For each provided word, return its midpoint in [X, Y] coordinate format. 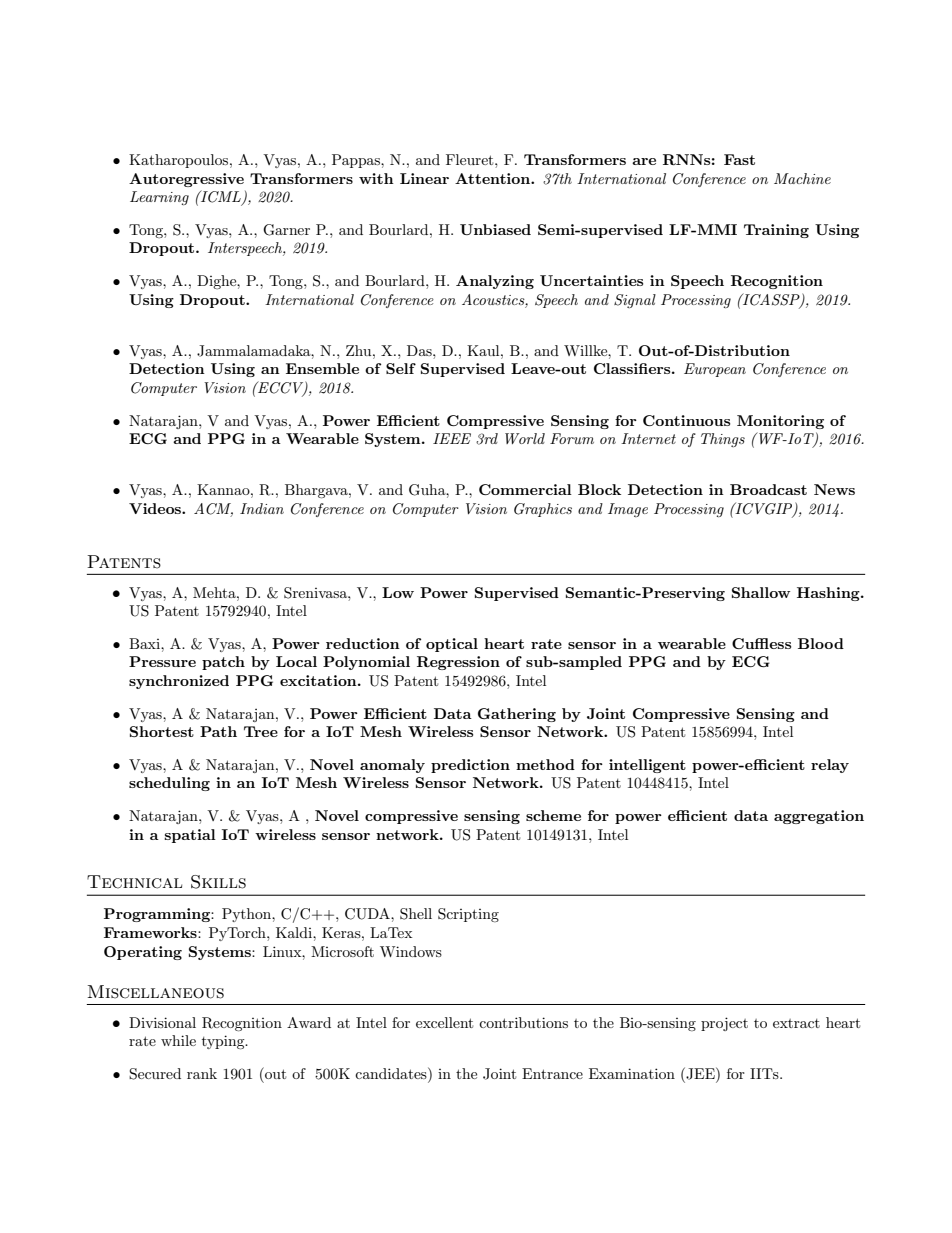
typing [224, 1042]
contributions [523, 1022]
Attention [493, 178]
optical [452, 645]
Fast [739, 159]
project [724, 1024]
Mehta [215, 592]
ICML [221, 197]
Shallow [761, 592]
